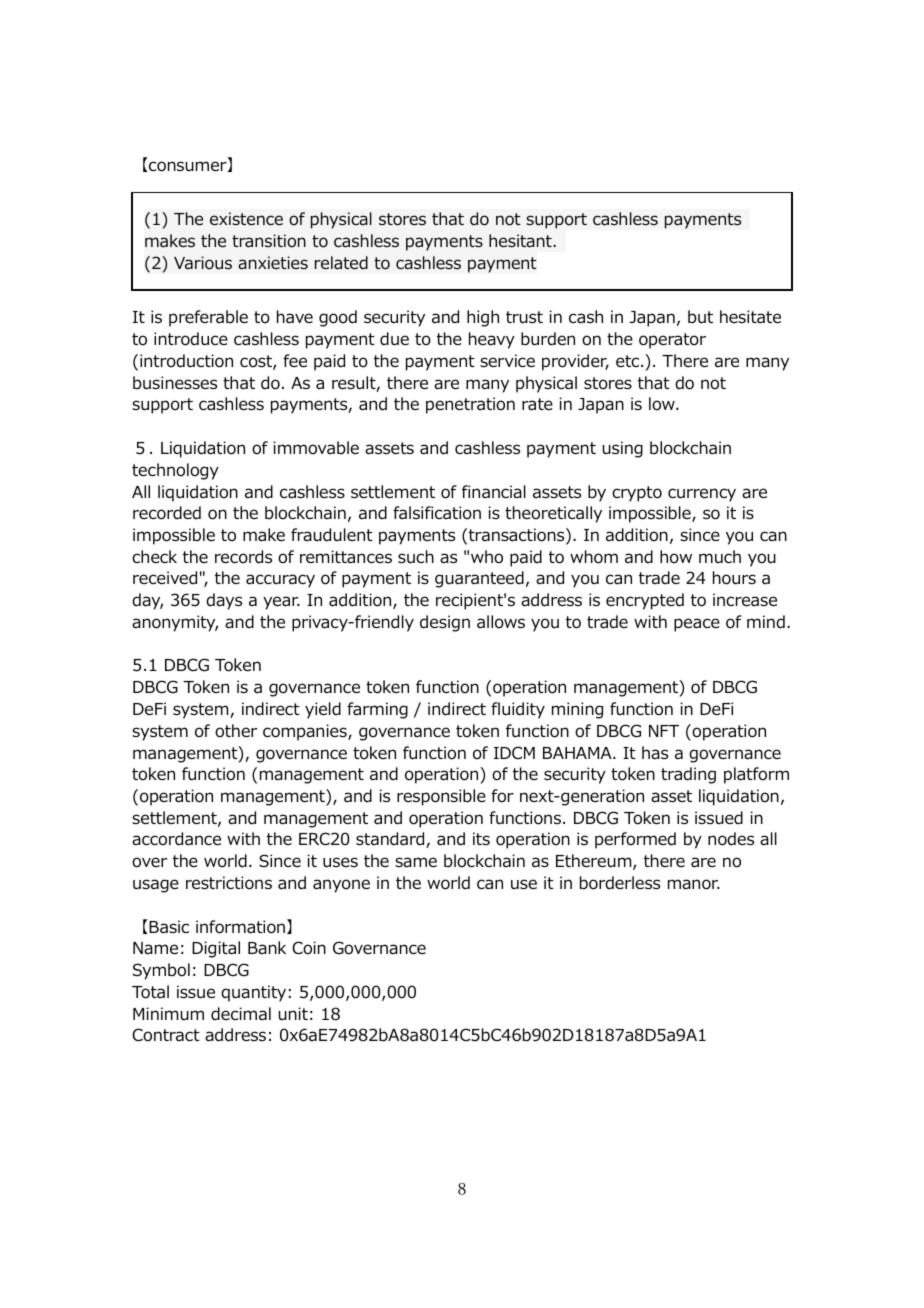 The width and height of the screenshot is (924, 1308). What do you see at coordinates (167, 513) in the screenshot?
I see `recorded` at bounding box center [167, 513].
